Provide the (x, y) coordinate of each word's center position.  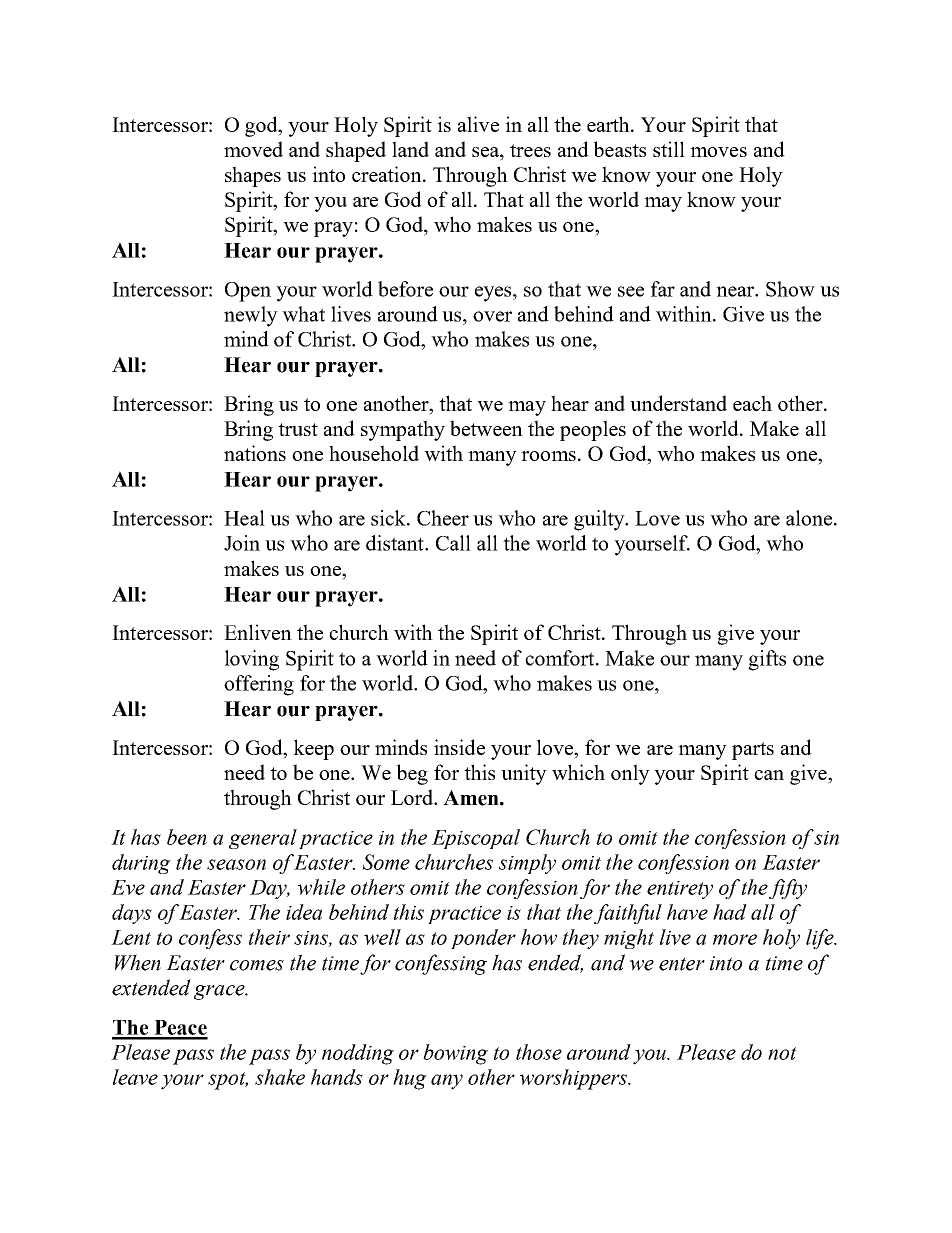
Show (790, 289)
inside (459, 747)
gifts (767, 660)
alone (810, 518)
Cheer (443, 518)
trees (530, 150)
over (492, 316)
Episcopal (476, 839)
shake (280, 1077)
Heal (244, 518)
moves (718, 152)
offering (259, 685)
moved (253, 149)
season (236, 864)
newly (251, 316)
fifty (788, 889)
